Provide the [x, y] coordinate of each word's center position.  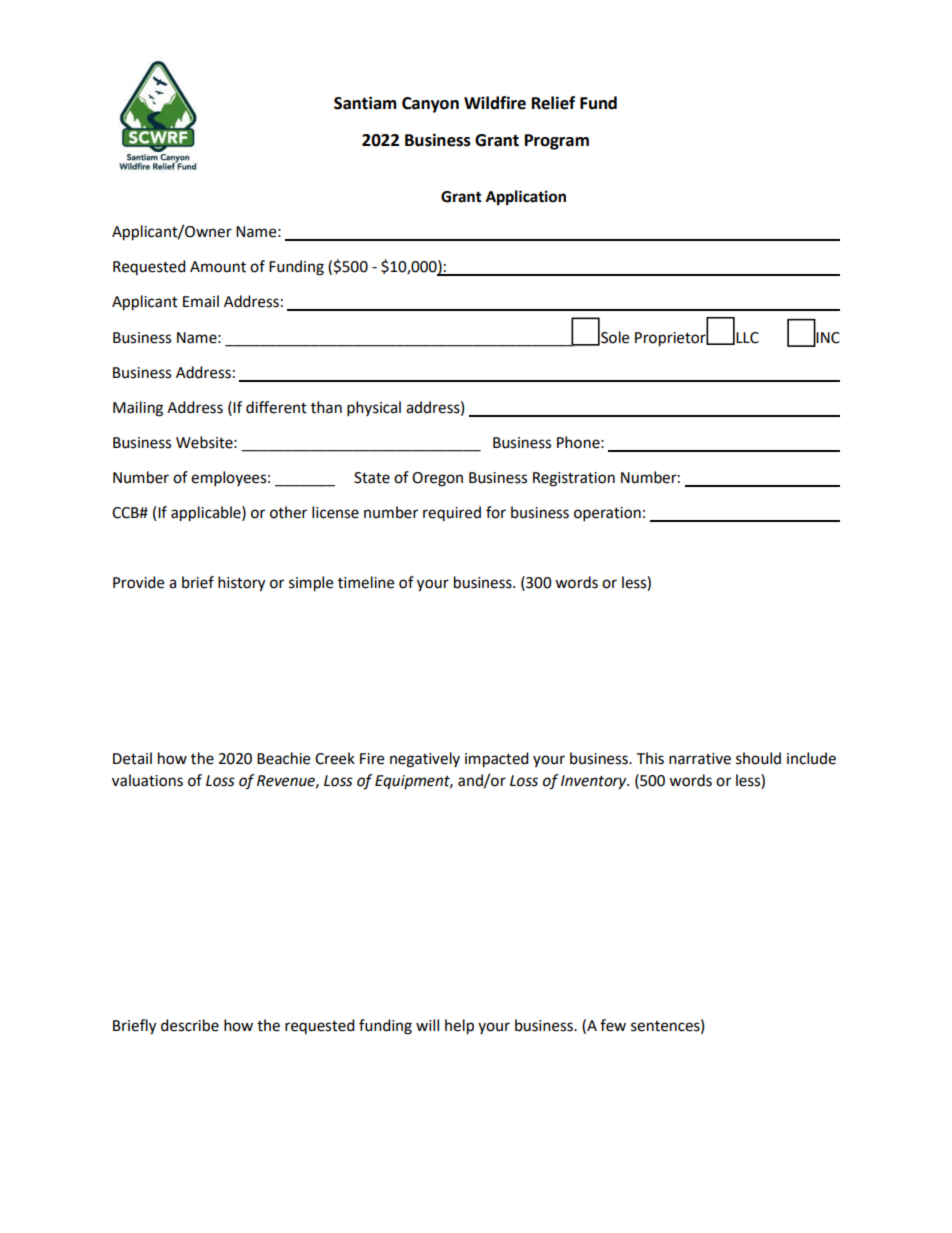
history [241, 584]
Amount [218, 267]
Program [557, 142]
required [452, 513]
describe [190, 1025]
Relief [553, 103]
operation [607, 514]
